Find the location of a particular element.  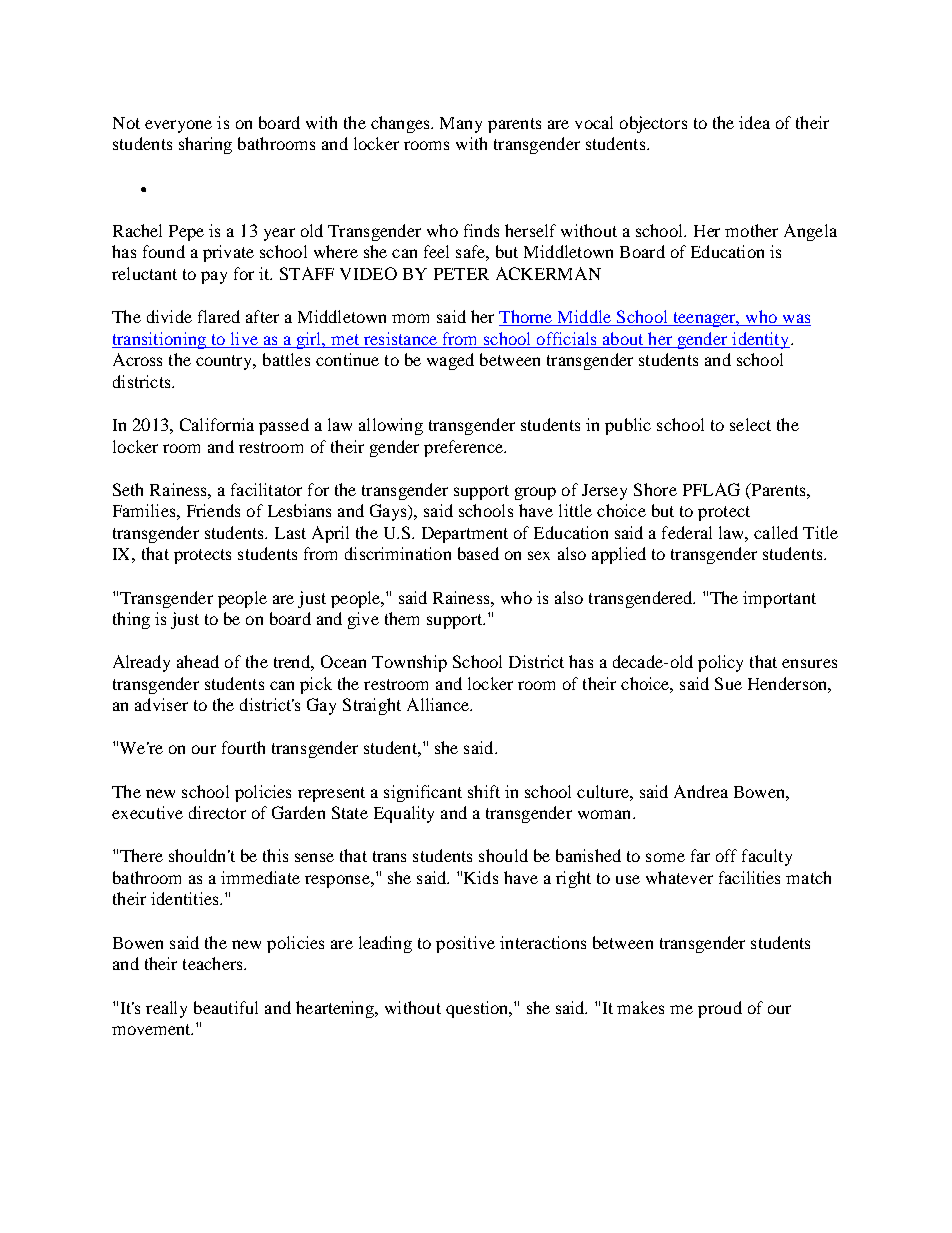

Alliance is located at coordinates (439, 704).
